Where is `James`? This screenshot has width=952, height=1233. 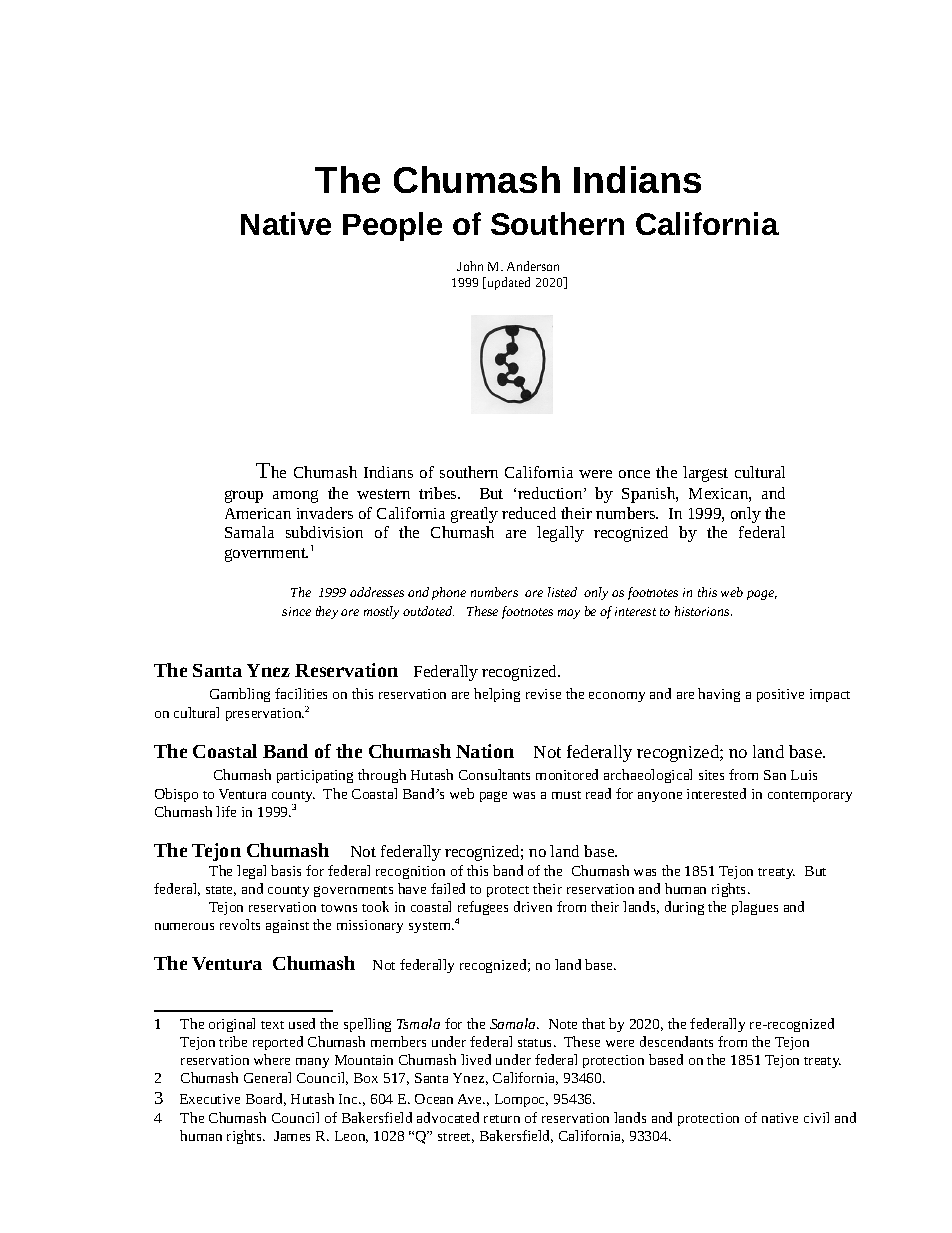
James is located at coordinates (292, 1136).
